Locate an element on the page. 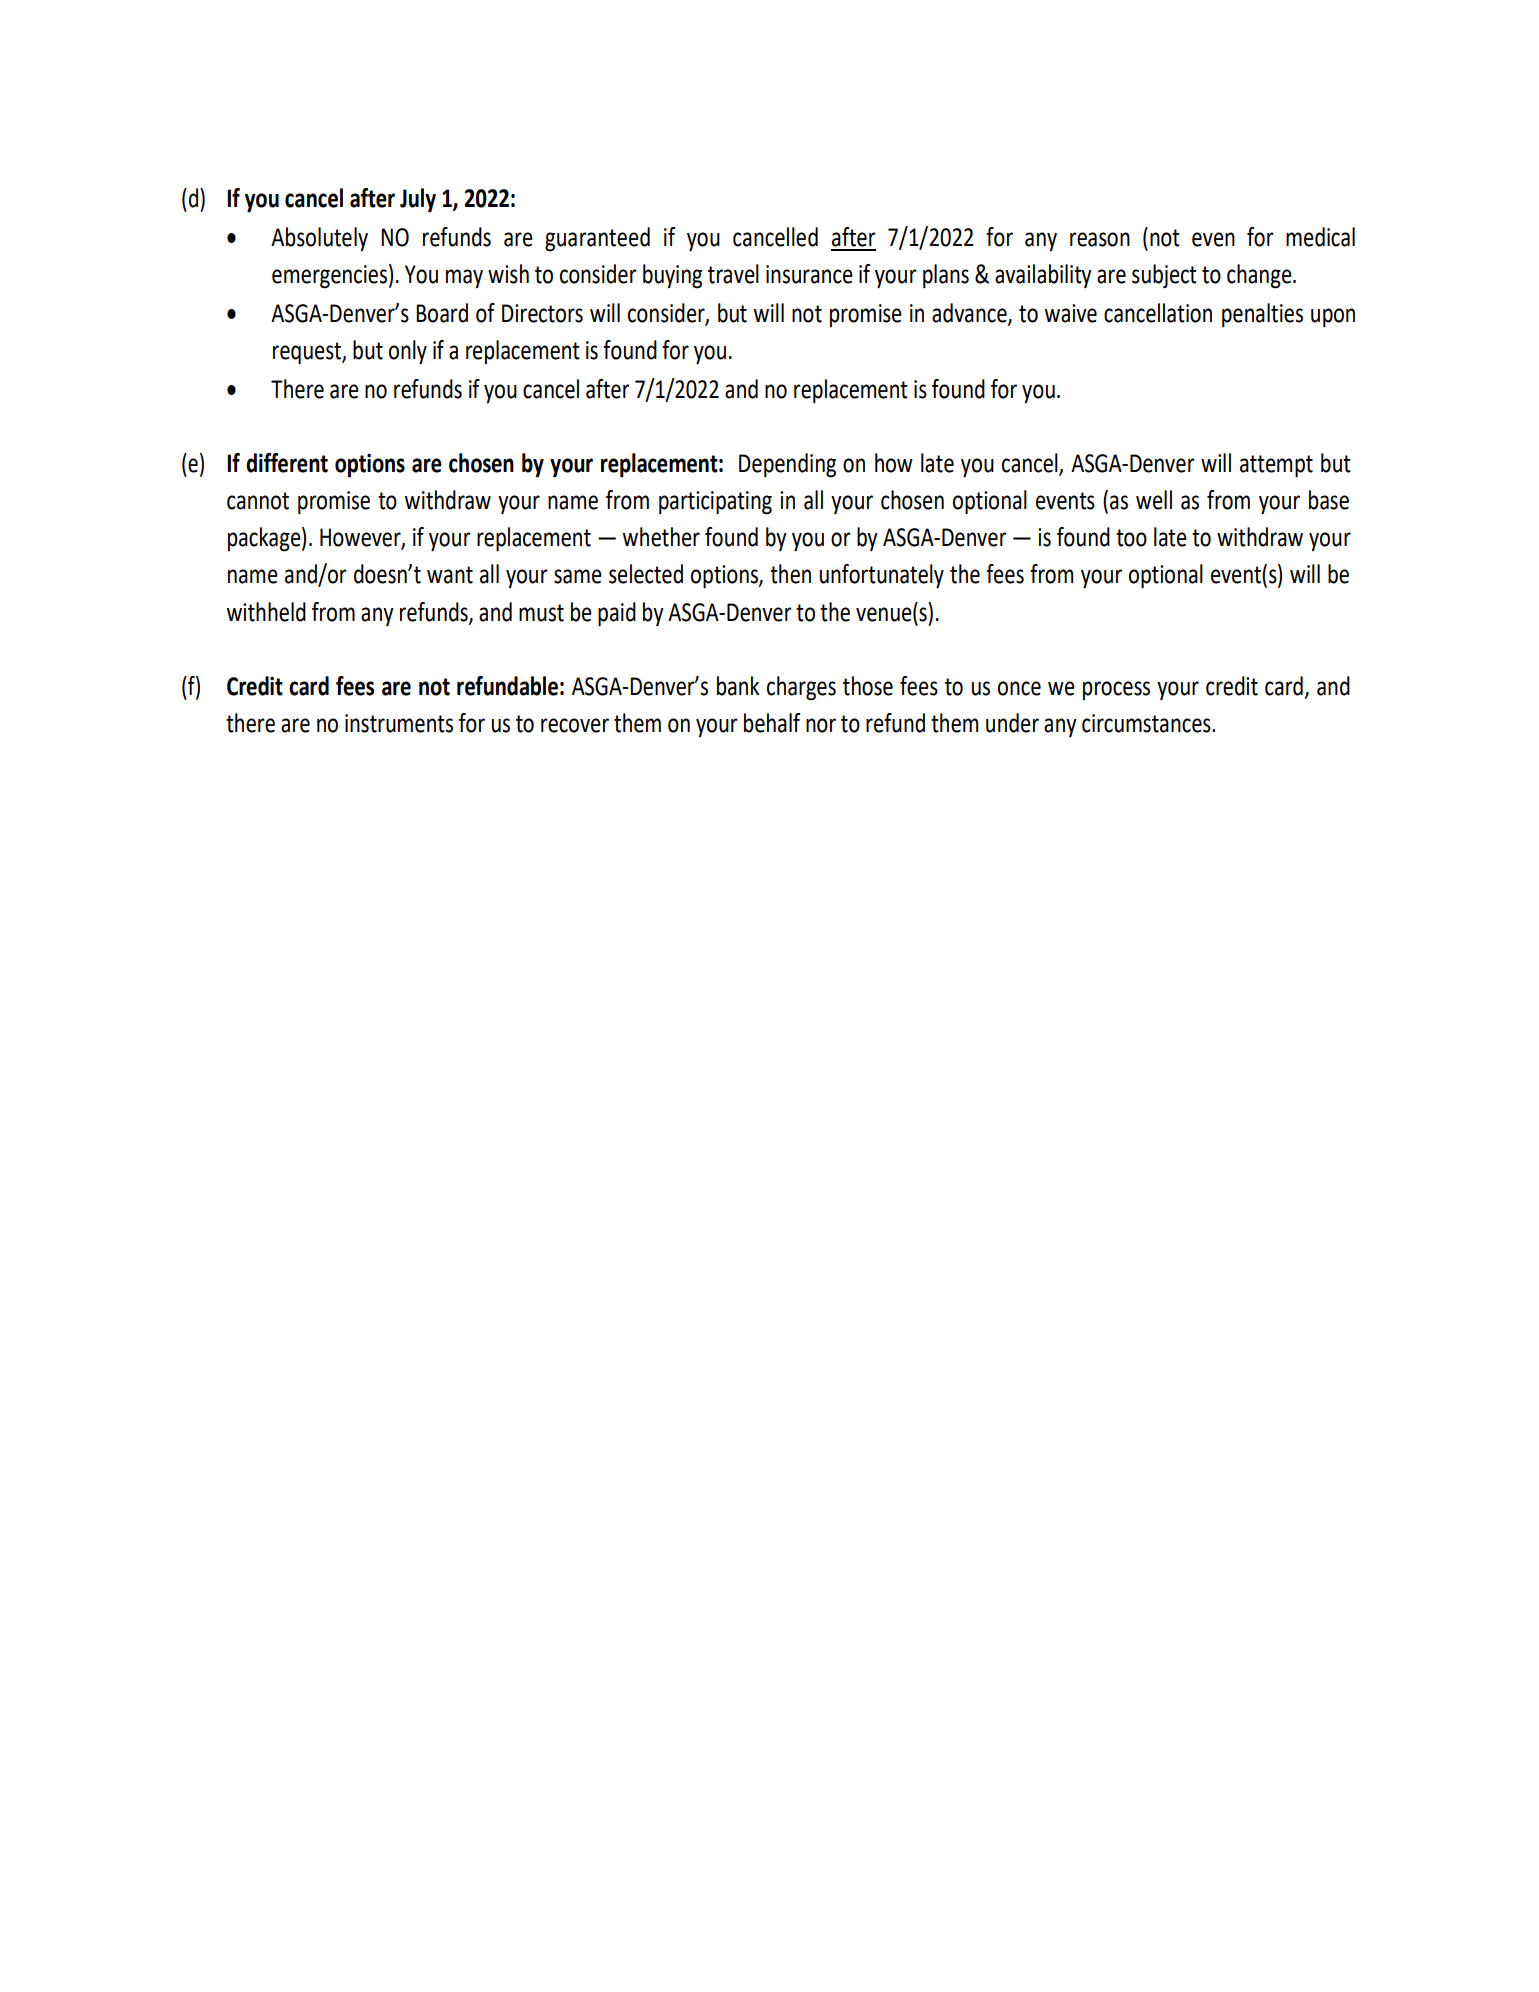 The image size is (1539, 1992). Depending is located at coordinates (787, 465).
